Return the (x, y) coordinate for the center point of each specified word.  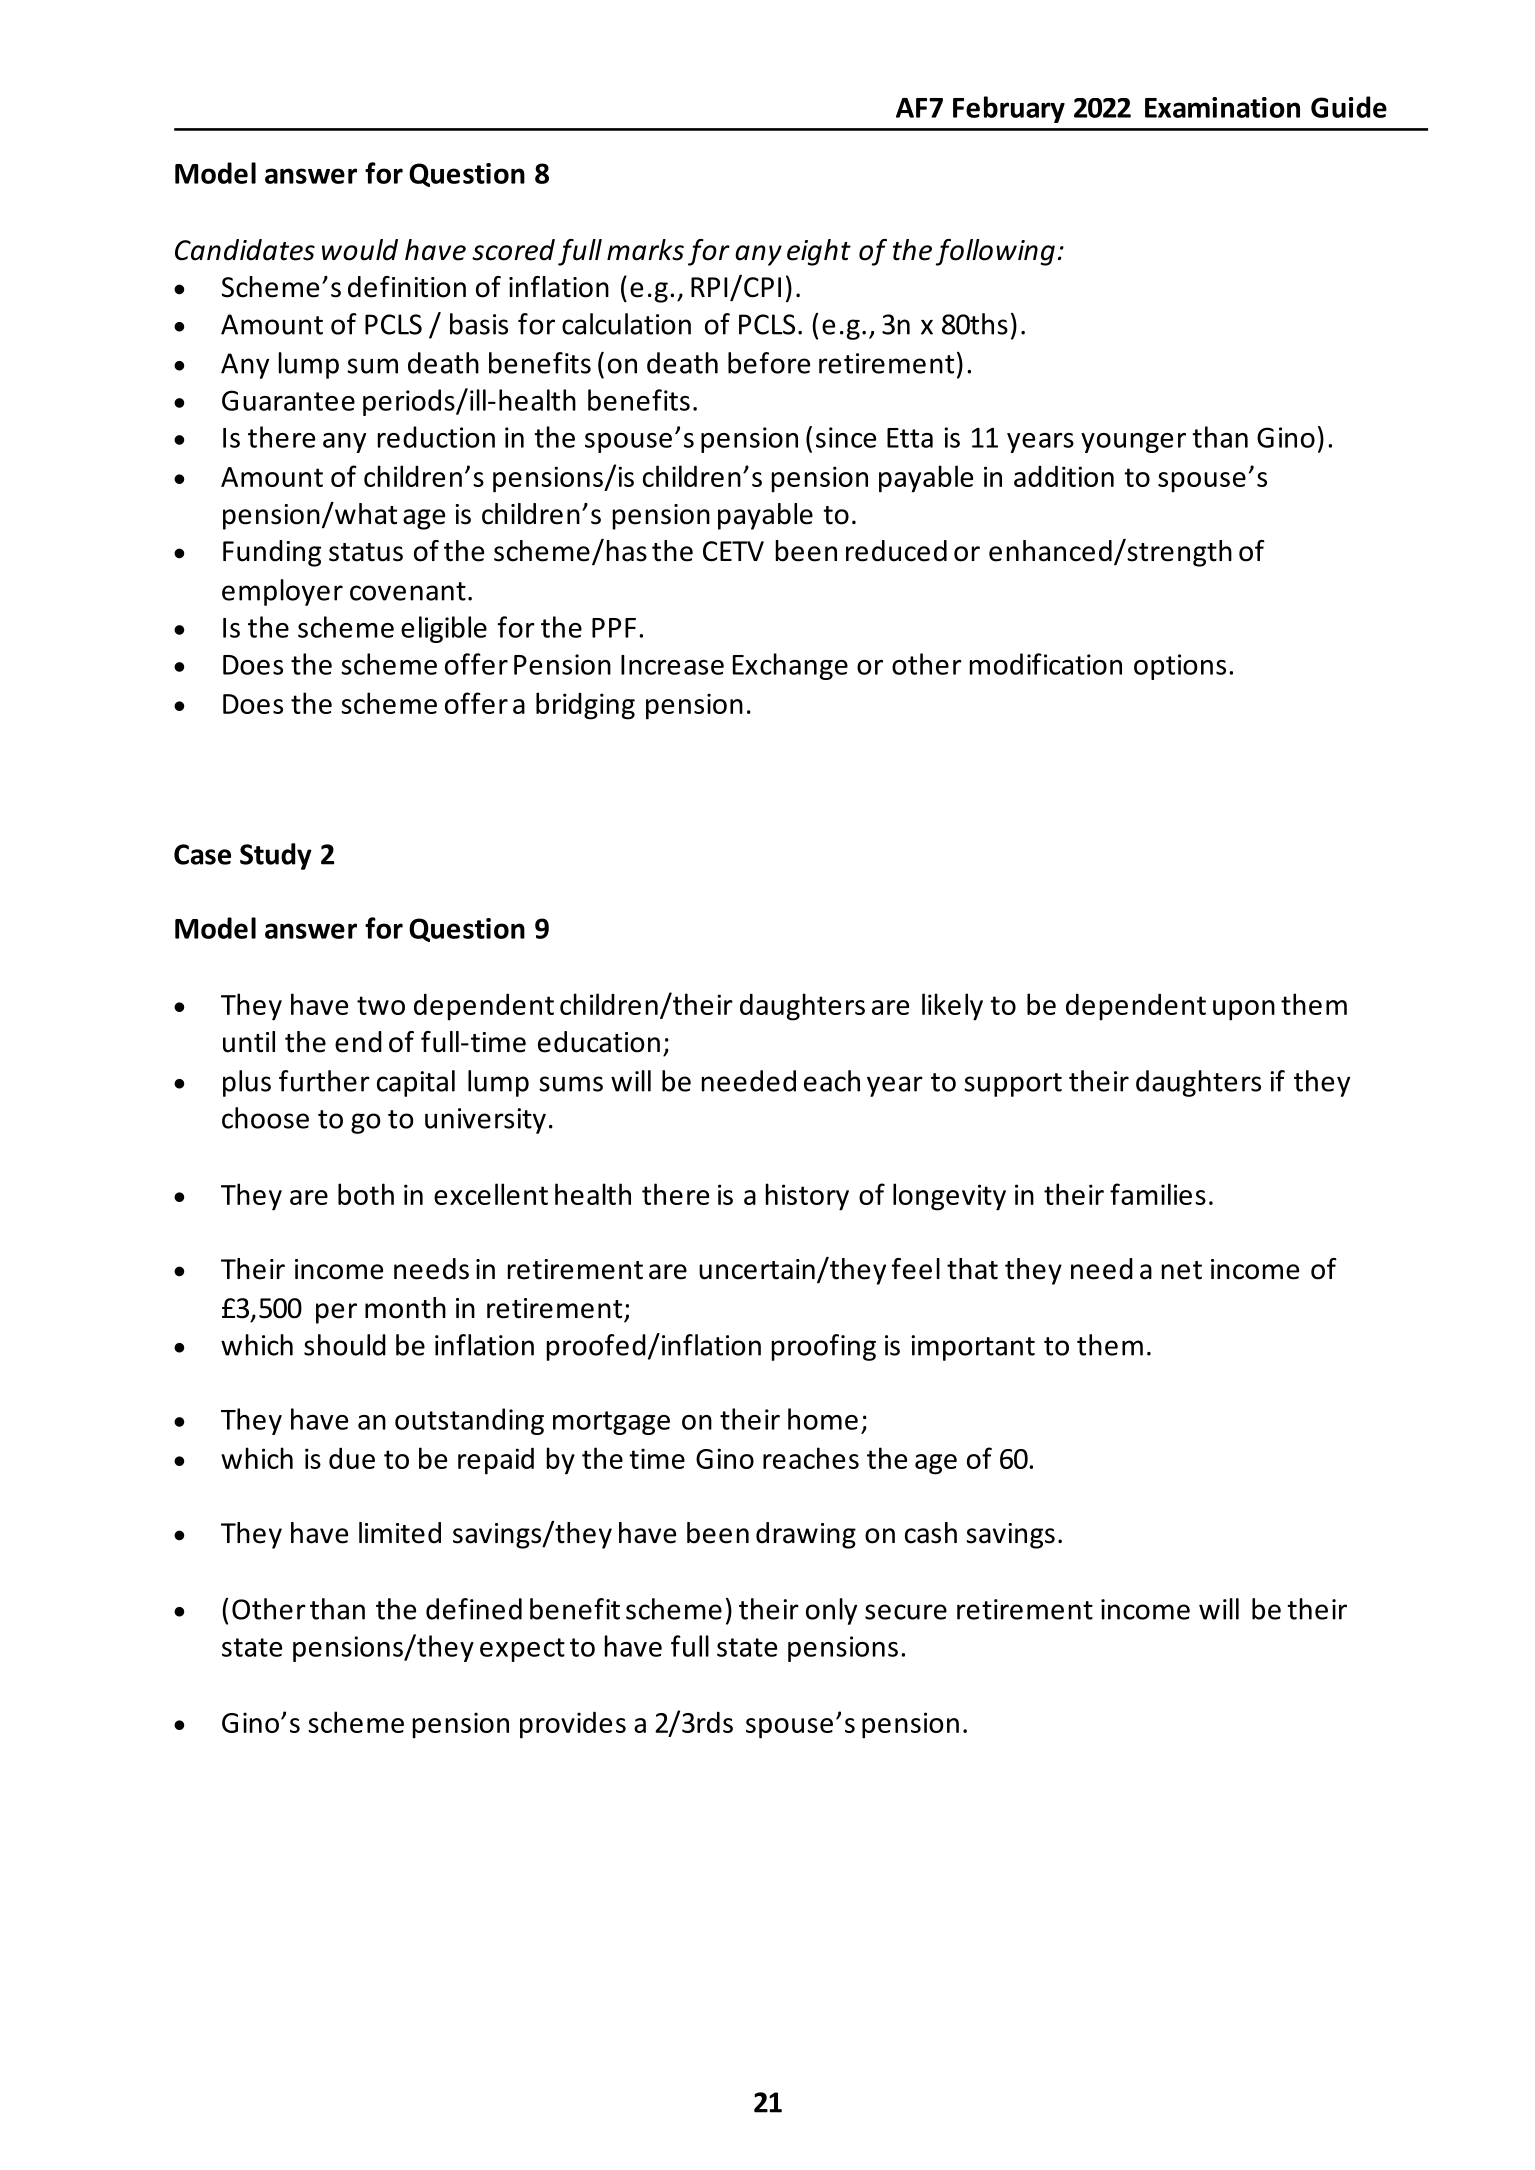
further (324, 1081)
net (1182, 1270)
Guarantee (288, 400)
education (599, 1042)
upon (1244, 1010)
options (1180, 667)
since (846, 437)
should (345, 1345)
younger (1133, 443)
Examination (1222, 107)
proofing (824, 1347)
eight (819, 252)
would (360, 250)
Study (276, 856)
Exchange (790, 666)
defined (474, 1609)
